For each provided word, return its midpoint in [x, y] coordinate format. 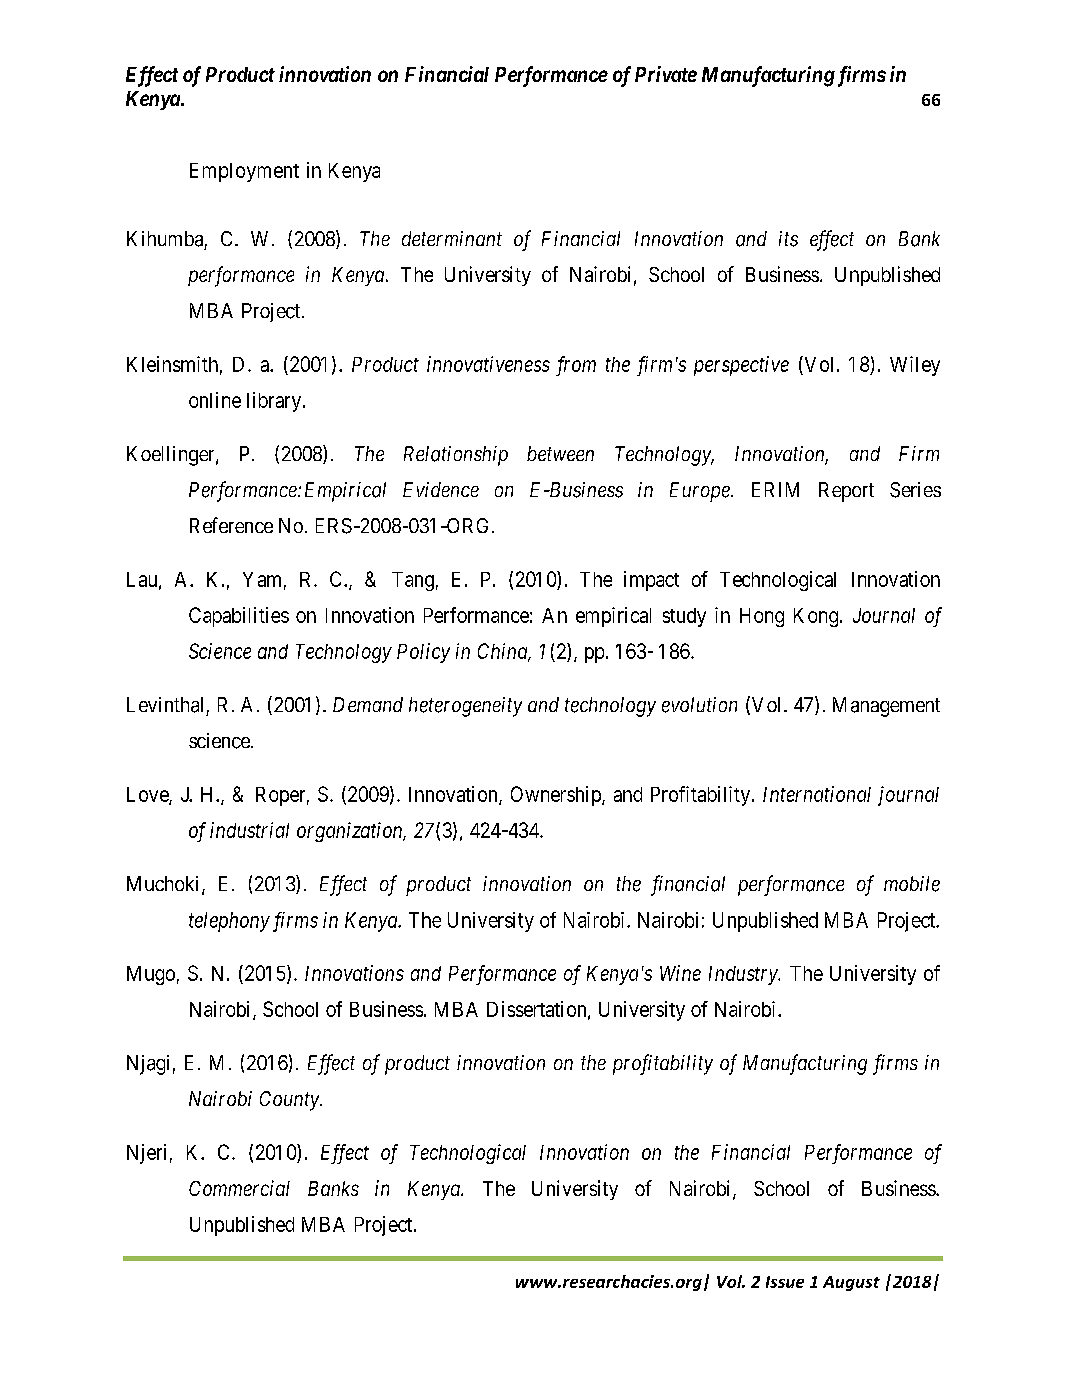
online [215, 400]
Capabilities [239, 617]
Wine [680, 973]
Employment [244, 172]
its [788, 239]
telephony [229, 922]
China [504, 652]
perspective [741, 366]
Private [666, 74]
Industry [744, 975]
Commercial [239, 1188]
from [576, 366]
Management [886, 707]
